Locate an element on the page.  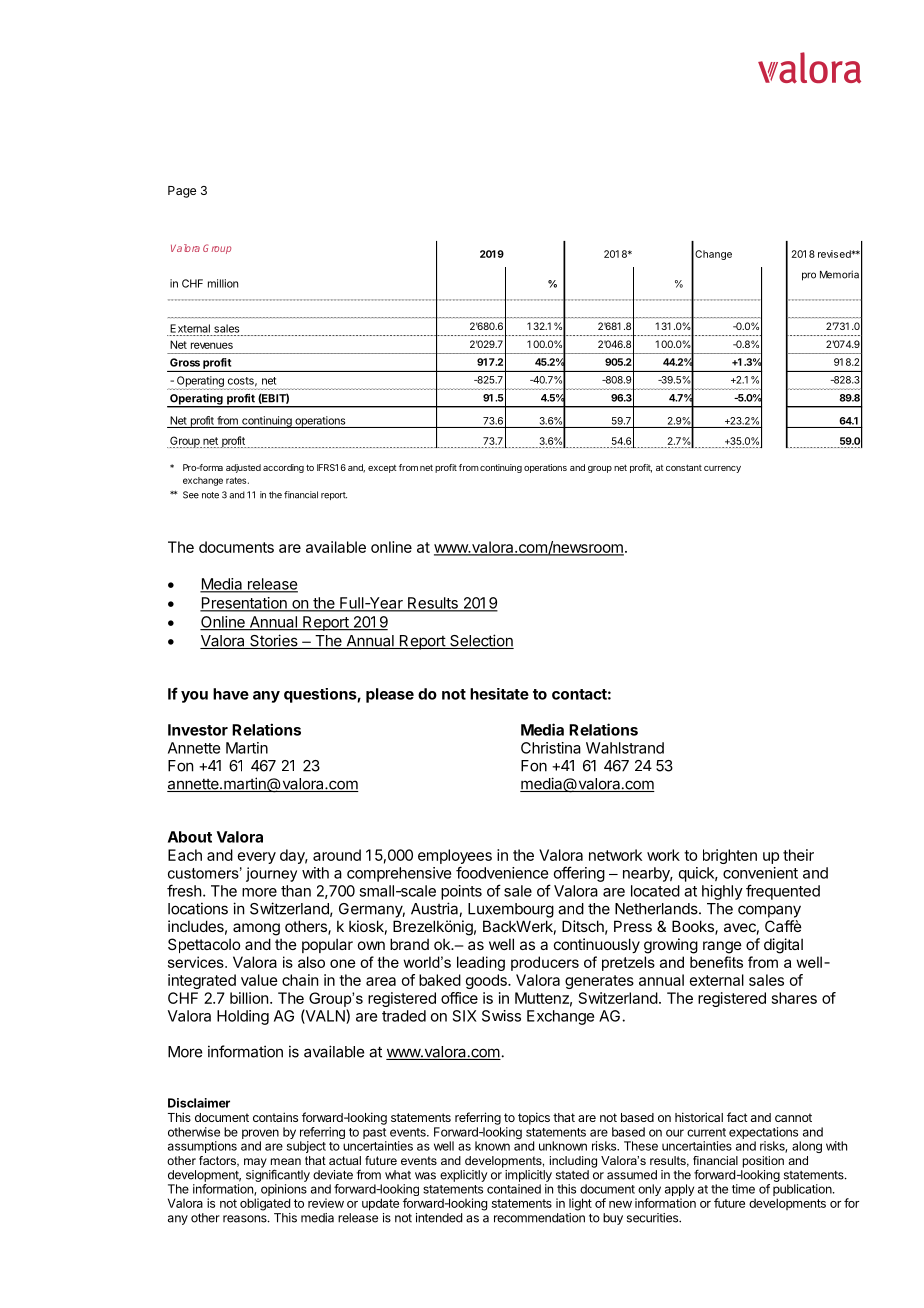
Presentation is located at coordinates (244, 604).
